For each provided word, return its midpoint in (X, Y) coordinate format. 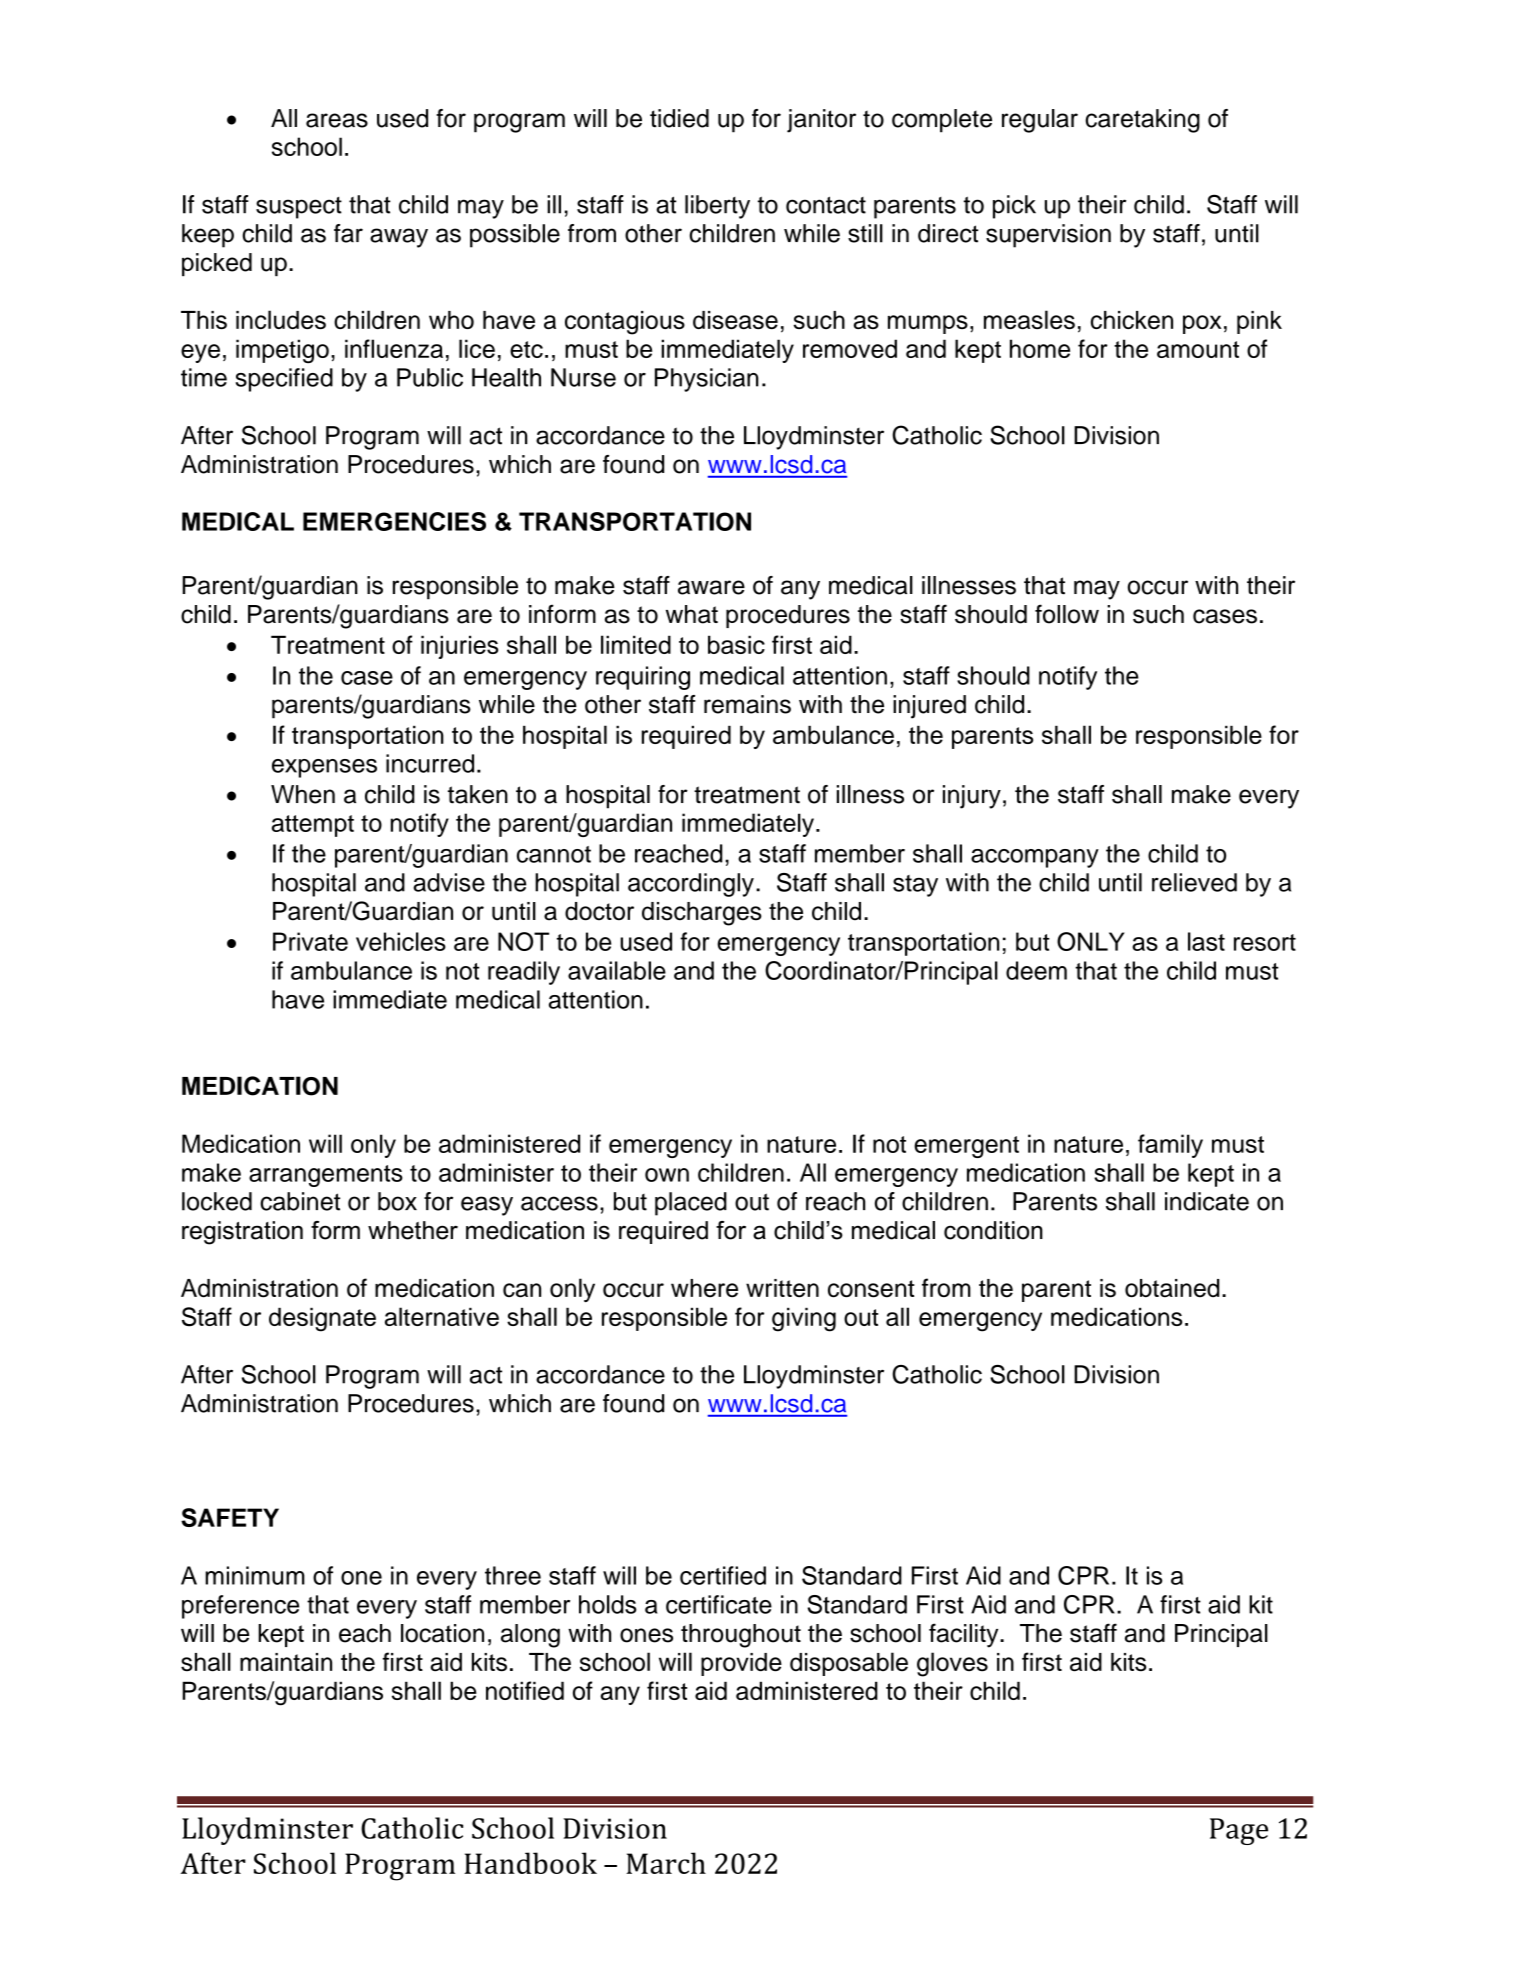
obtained (1172, 1288)
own (667, 1175)
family (1170, 1146)
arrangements (326, 1176)
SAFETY (230, 1517)
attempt (313, 826)
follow (1067, 614)
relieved (1194, 882)
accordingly (691, 885)
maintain (286, 1662)
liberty (717, 207)
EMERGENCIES (394, 521)
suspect (299, 208)
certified (723, 1575)
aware (711, 587)
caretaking (1142, 121)
